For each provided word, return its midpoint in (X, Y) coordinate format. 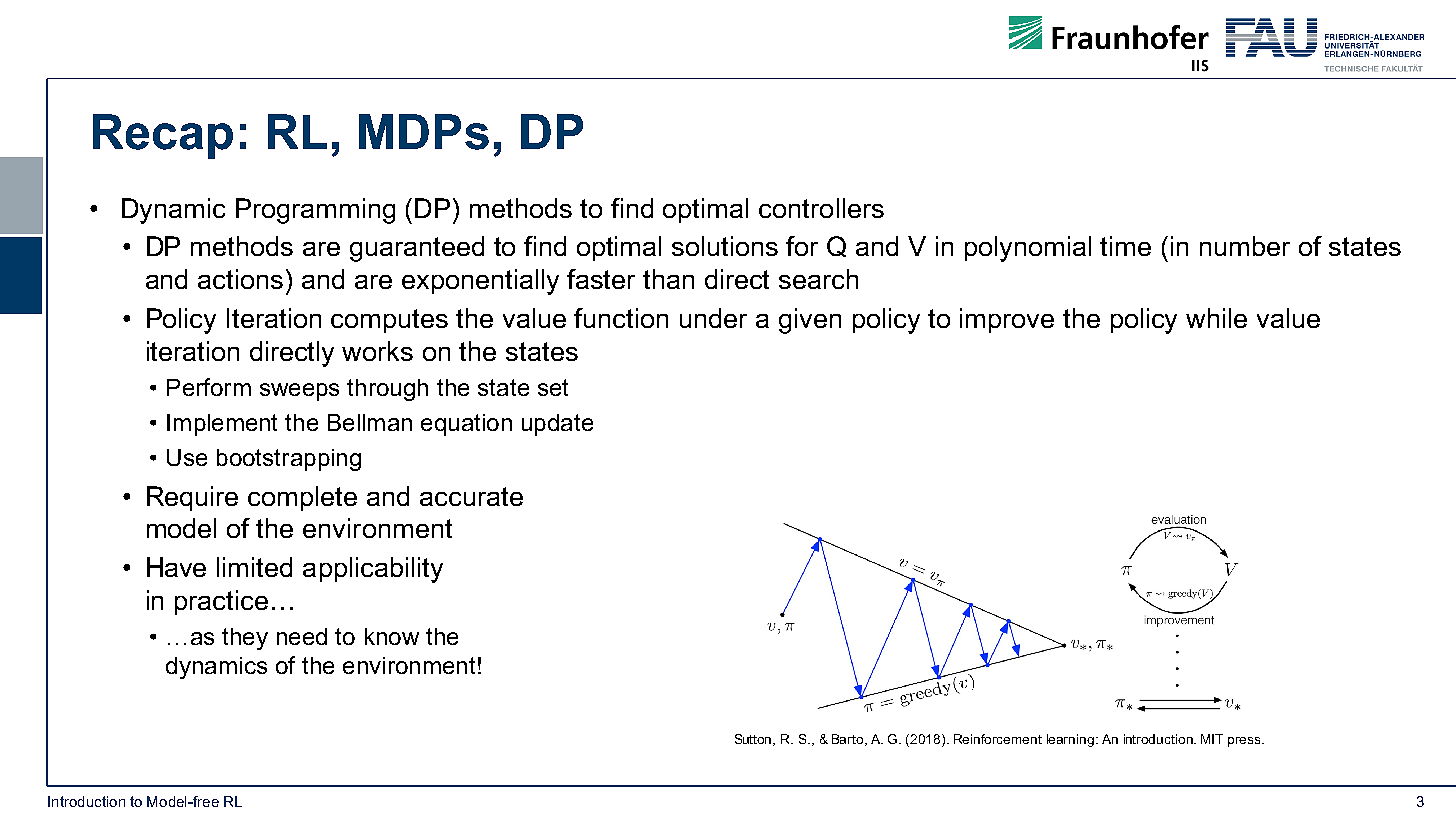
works (377, 351)
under (713, 318)
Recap (163, 136)
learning (1070, 740)
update (557, 425)
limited (254, 567)
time (1125, 246)
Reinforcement (998, 739)
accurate (471, 496)
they (245, 639)
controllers (821, 208)
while (1216, 318)
